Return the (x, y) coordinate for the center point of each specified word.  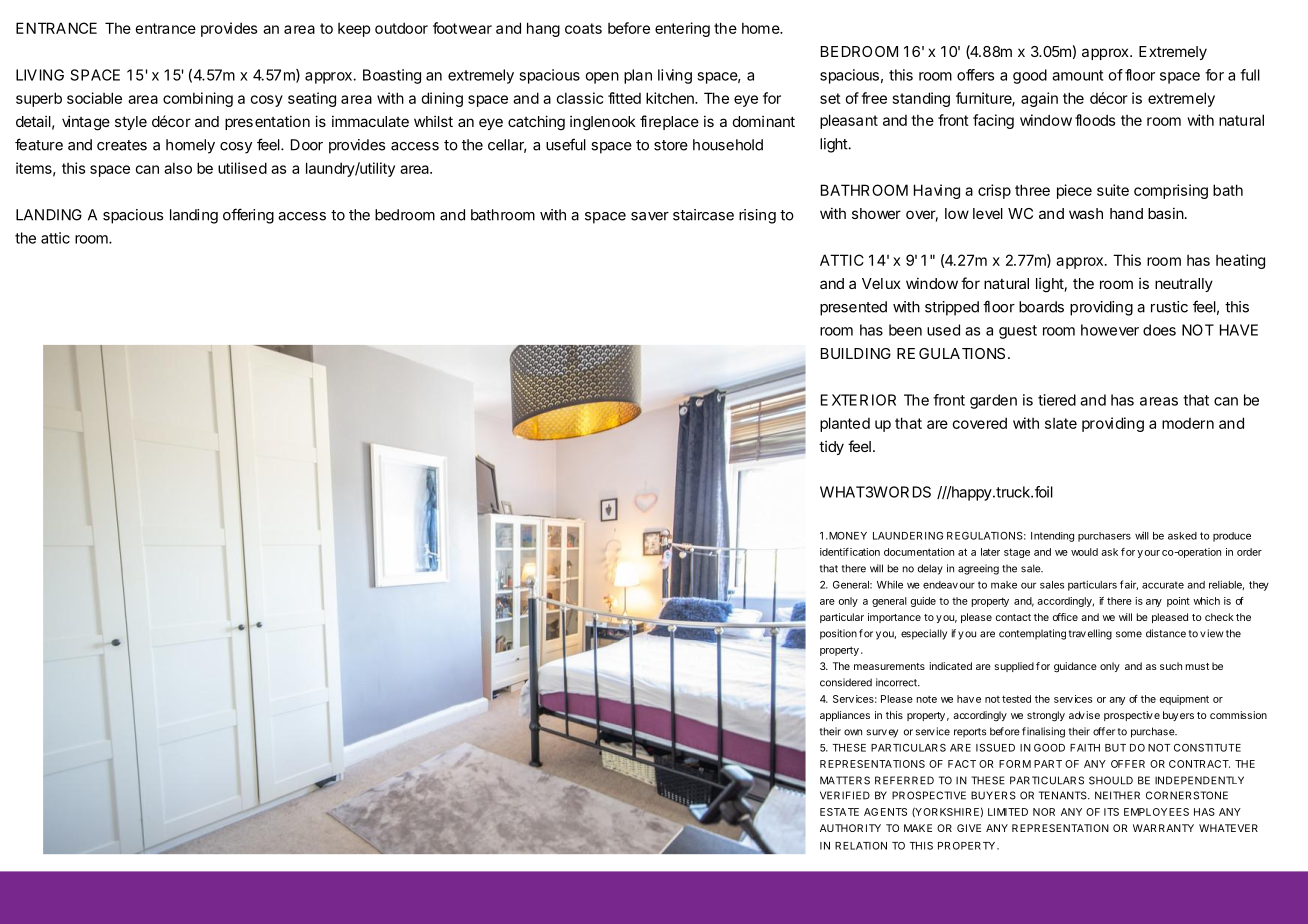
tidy (831, 448)
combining (198, 99)
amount (1077, 75)
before (629, 28)
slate (1061, 423)
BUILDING (856, 353)
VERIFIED (845, 795)
